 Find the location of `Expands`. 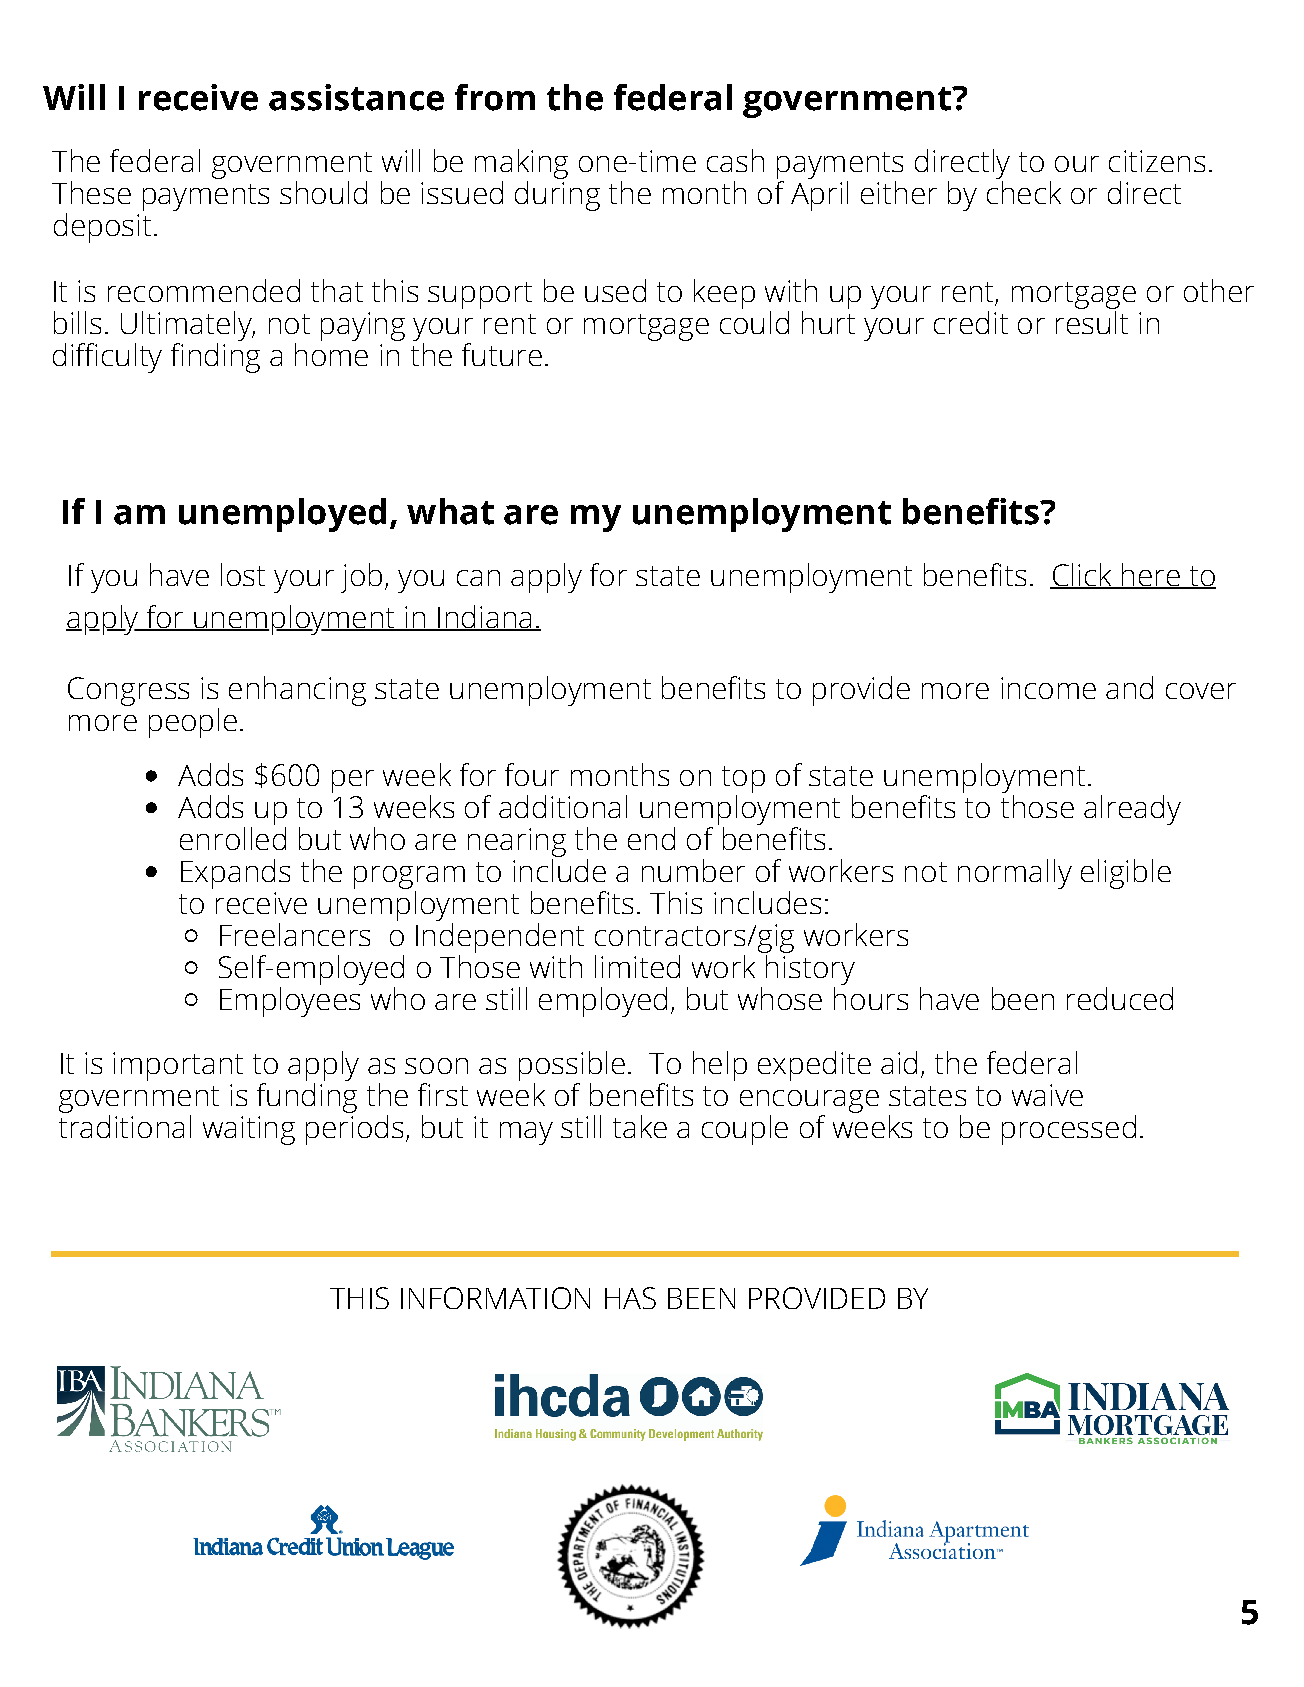

Expands is located at coordinates (235, 874).
